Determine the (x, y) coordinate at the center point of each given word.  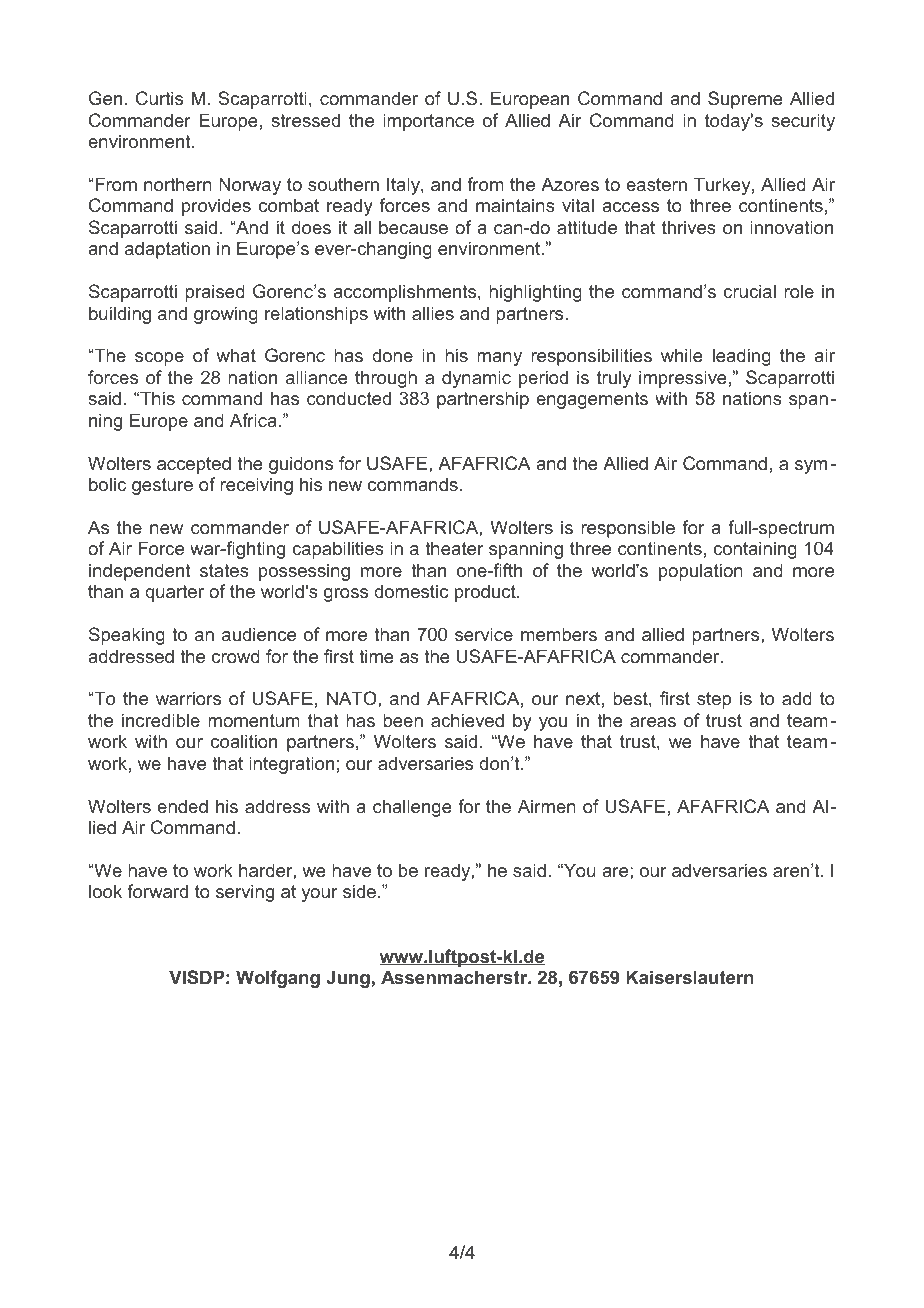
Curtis (159, 98)
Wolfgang (278, 979)
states (224, 570)
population (701, 572)
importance (428, 122)
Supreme (745, 100)
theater (454, 548)
